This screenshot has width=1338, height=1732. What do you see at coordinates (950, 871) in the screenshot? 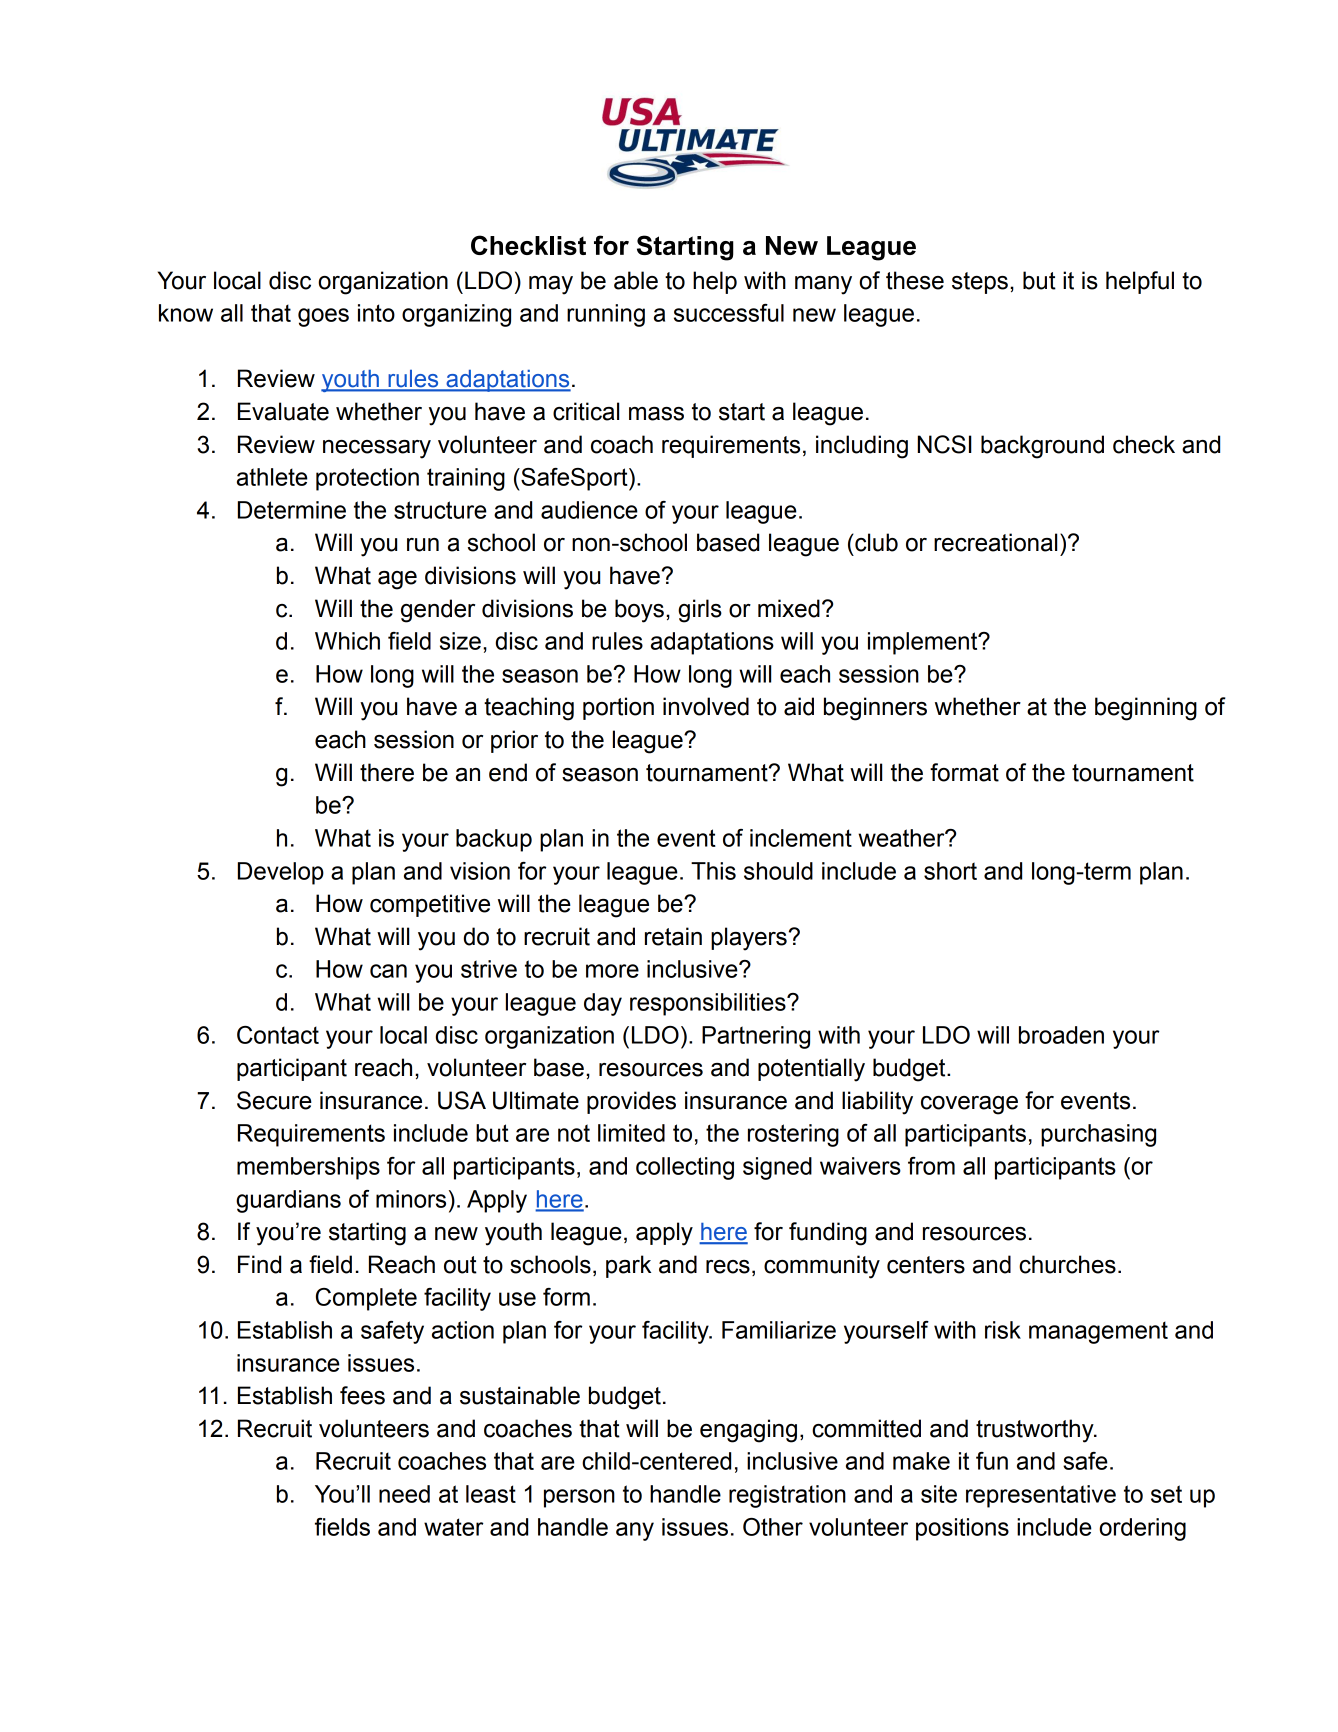
I see `short` at bounding box center [950, 871].
